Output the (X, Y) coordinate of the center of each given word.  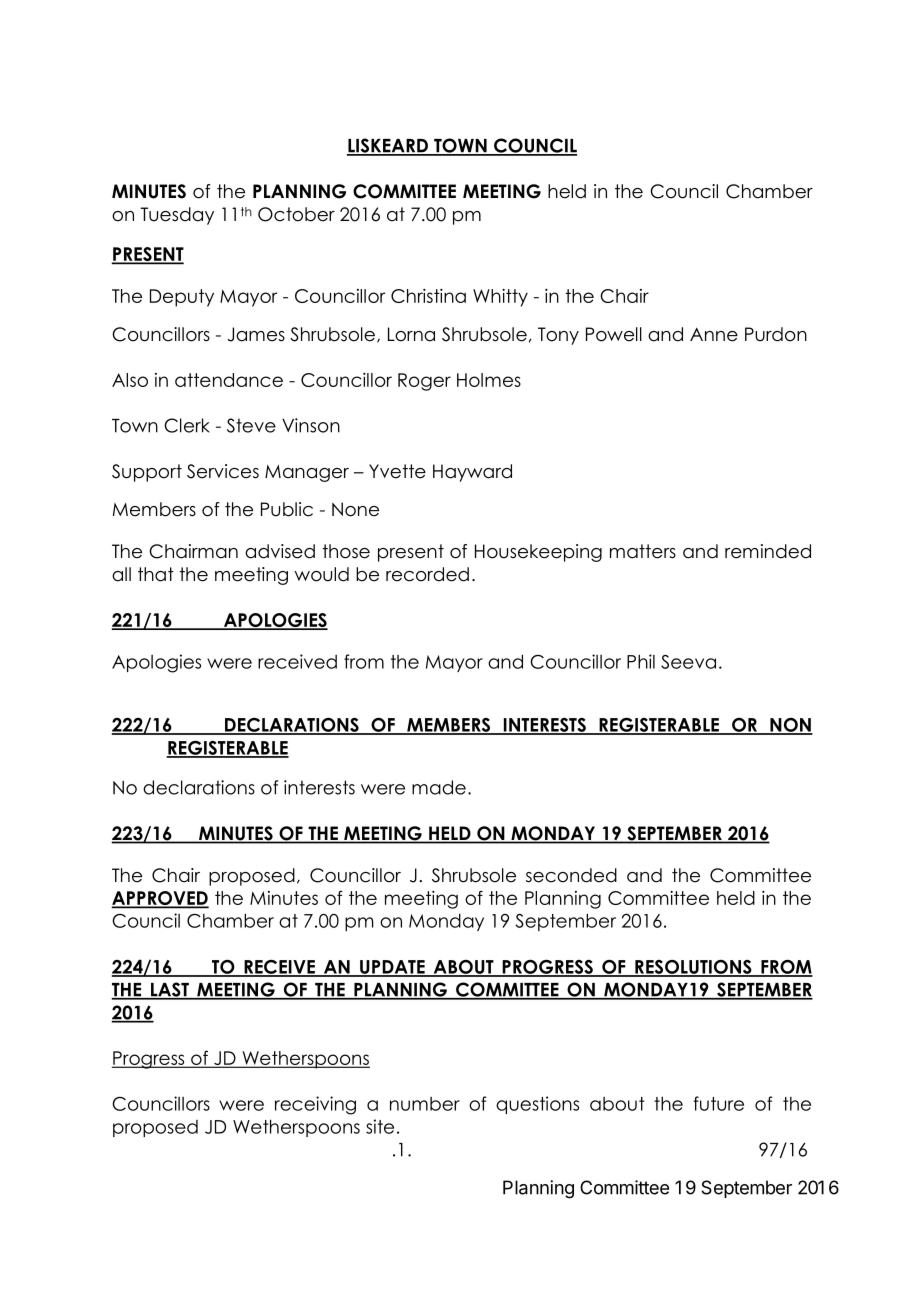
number (425, 1104)
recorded (427, 574)
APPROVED (160, 899)
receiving (315, 1105)
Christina (428, 296)
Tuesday (177, 216)
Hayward (472, 473)
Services (223, 471)
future (718, 1103)
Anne (714, 334)
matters (643, 551)
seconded (571, 875)
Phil (641, 661)
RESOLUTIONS (693, 968)
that (156, 574)
